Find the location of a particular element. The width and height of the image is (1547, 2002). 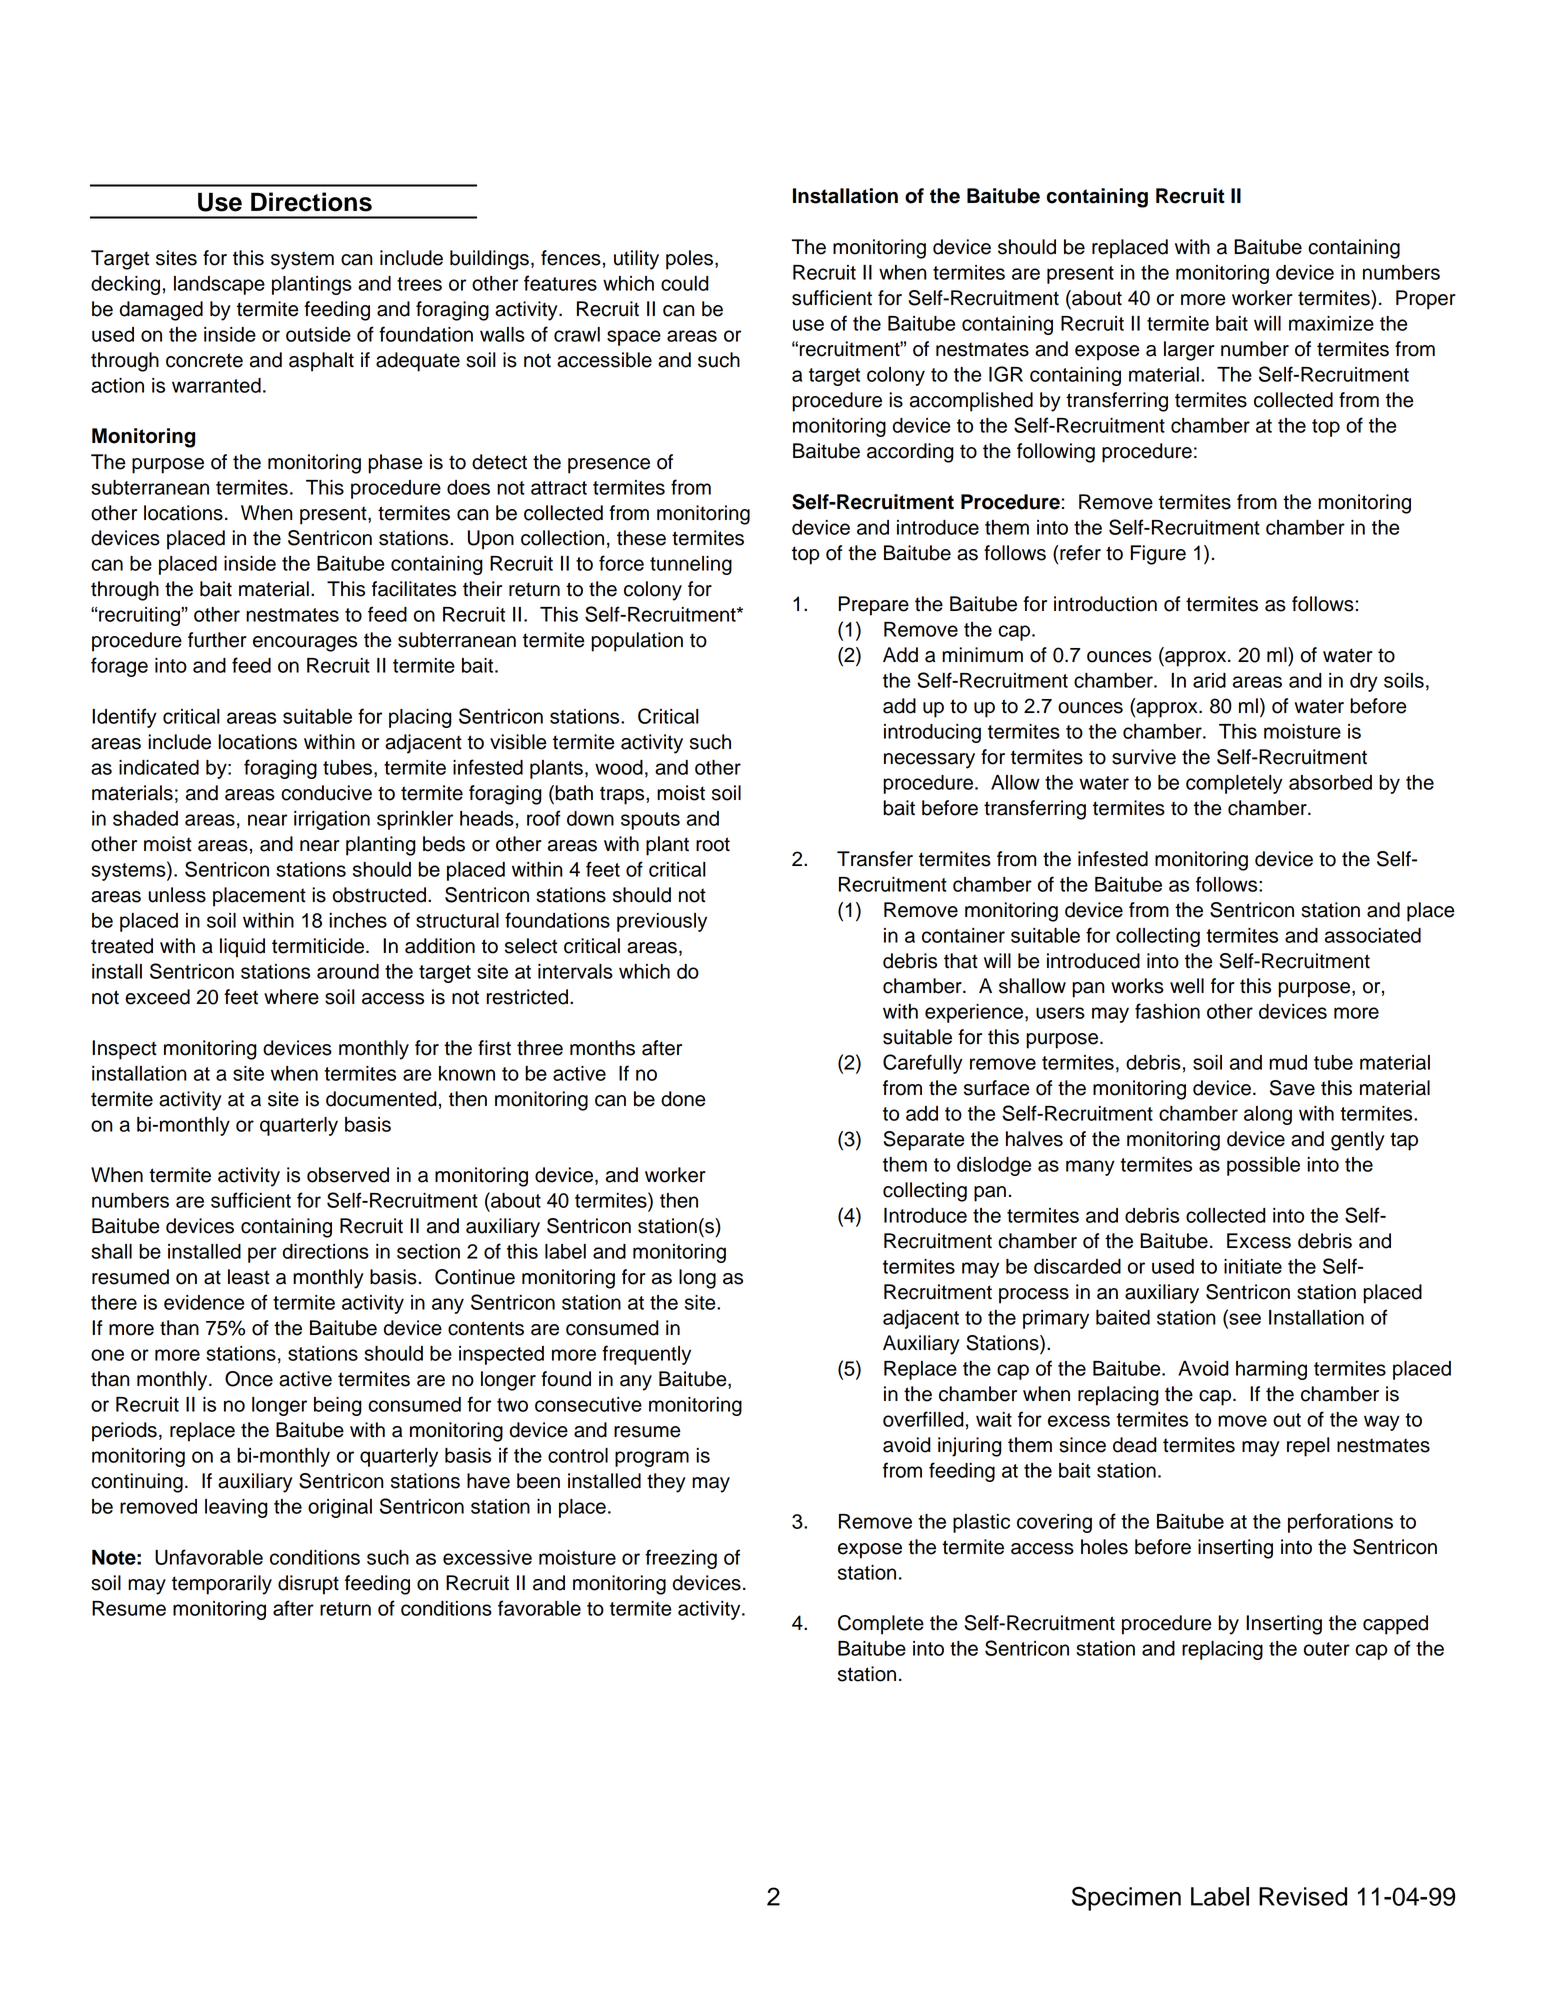

maximize is located at coordinates (1331, 323).
